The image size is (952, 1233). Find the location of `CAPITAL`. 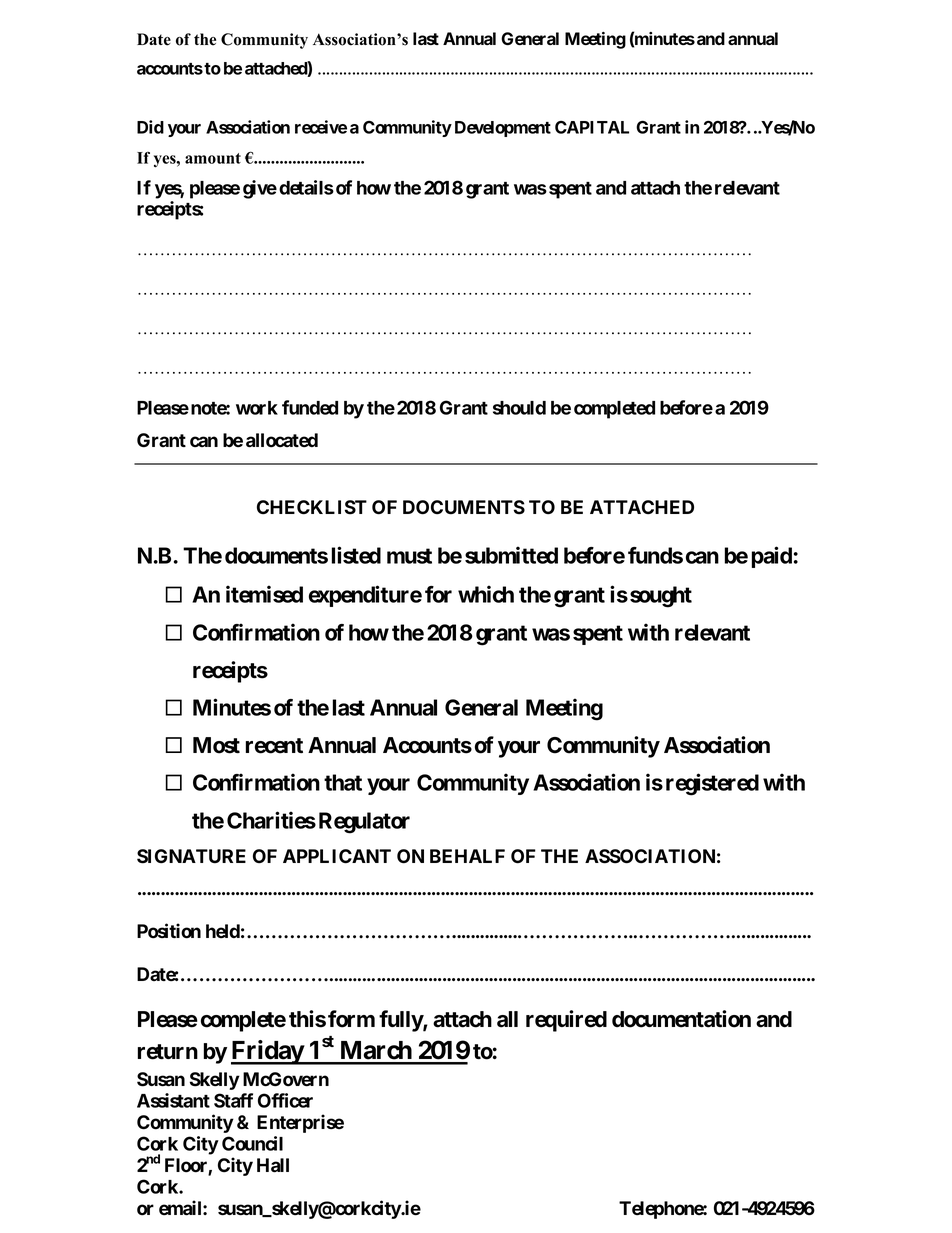

CAPITAL is located at coordinates (592, 127).
